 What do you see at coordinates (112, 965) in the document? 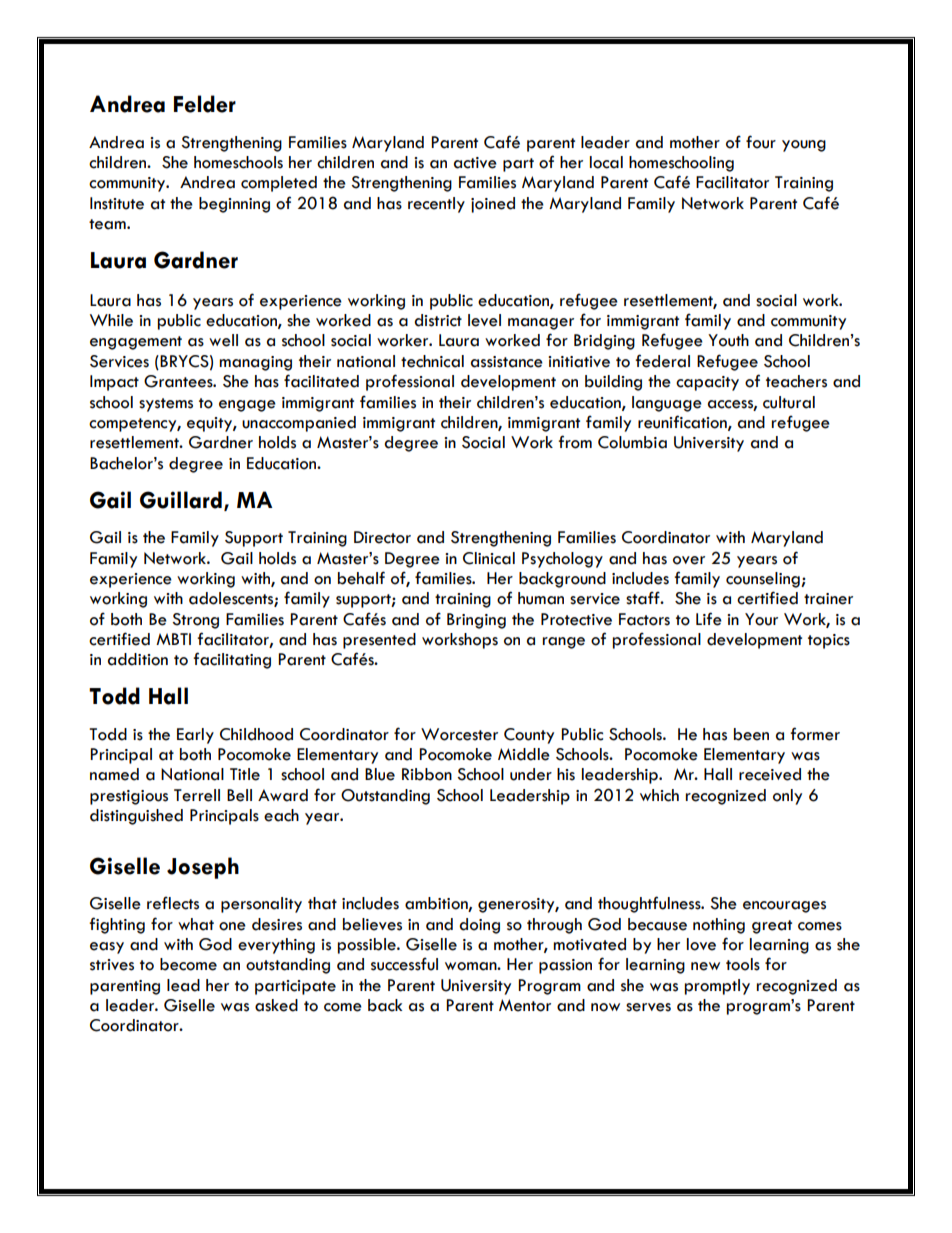
I see `strives` at bounding box center [112, 965].
